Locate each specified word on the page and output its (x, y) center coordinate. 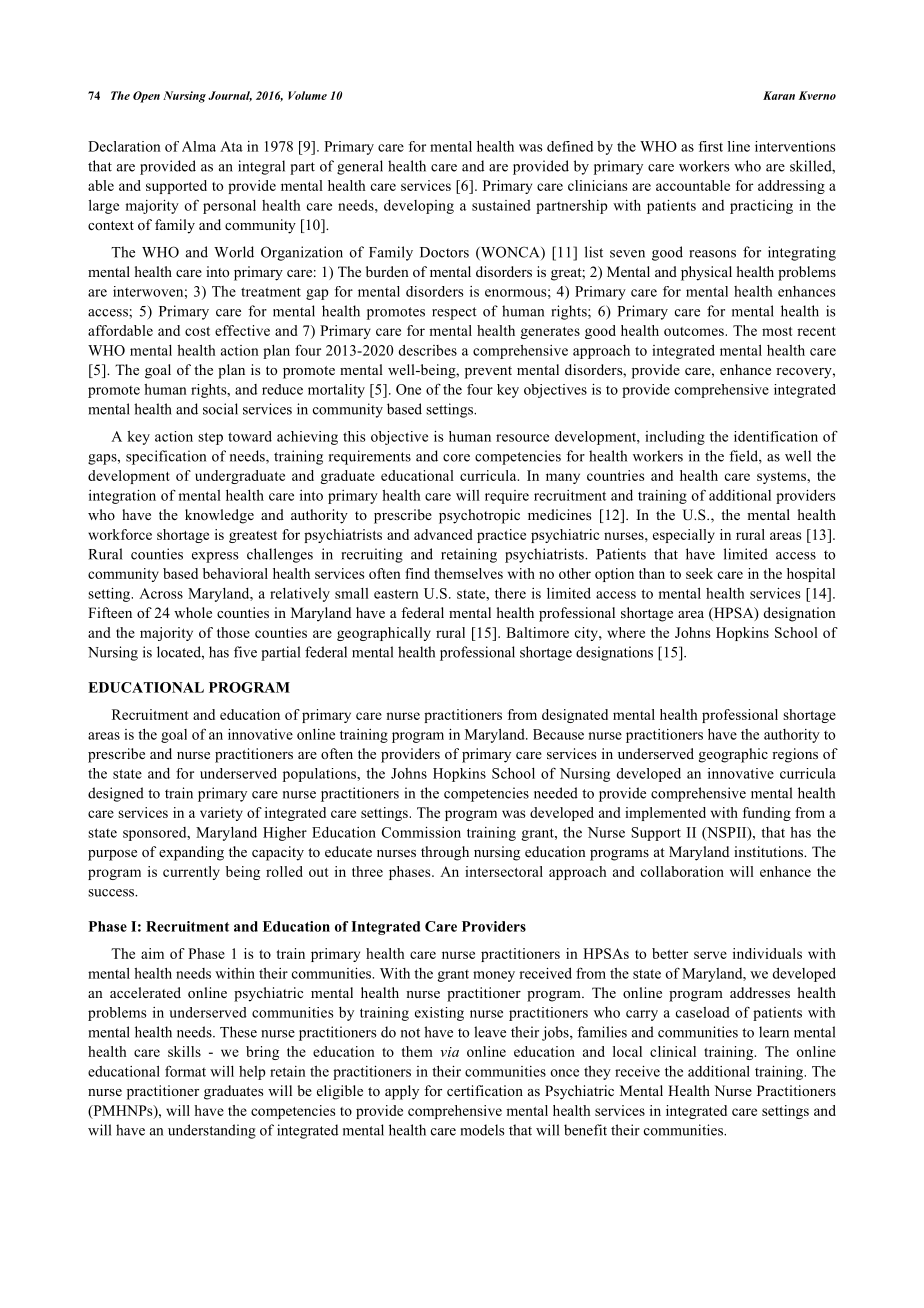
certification (485, 1090)
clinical (673, 1051)
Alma (199, 146)
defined (570, 146)
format (185, 1071)
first (711, 146)
